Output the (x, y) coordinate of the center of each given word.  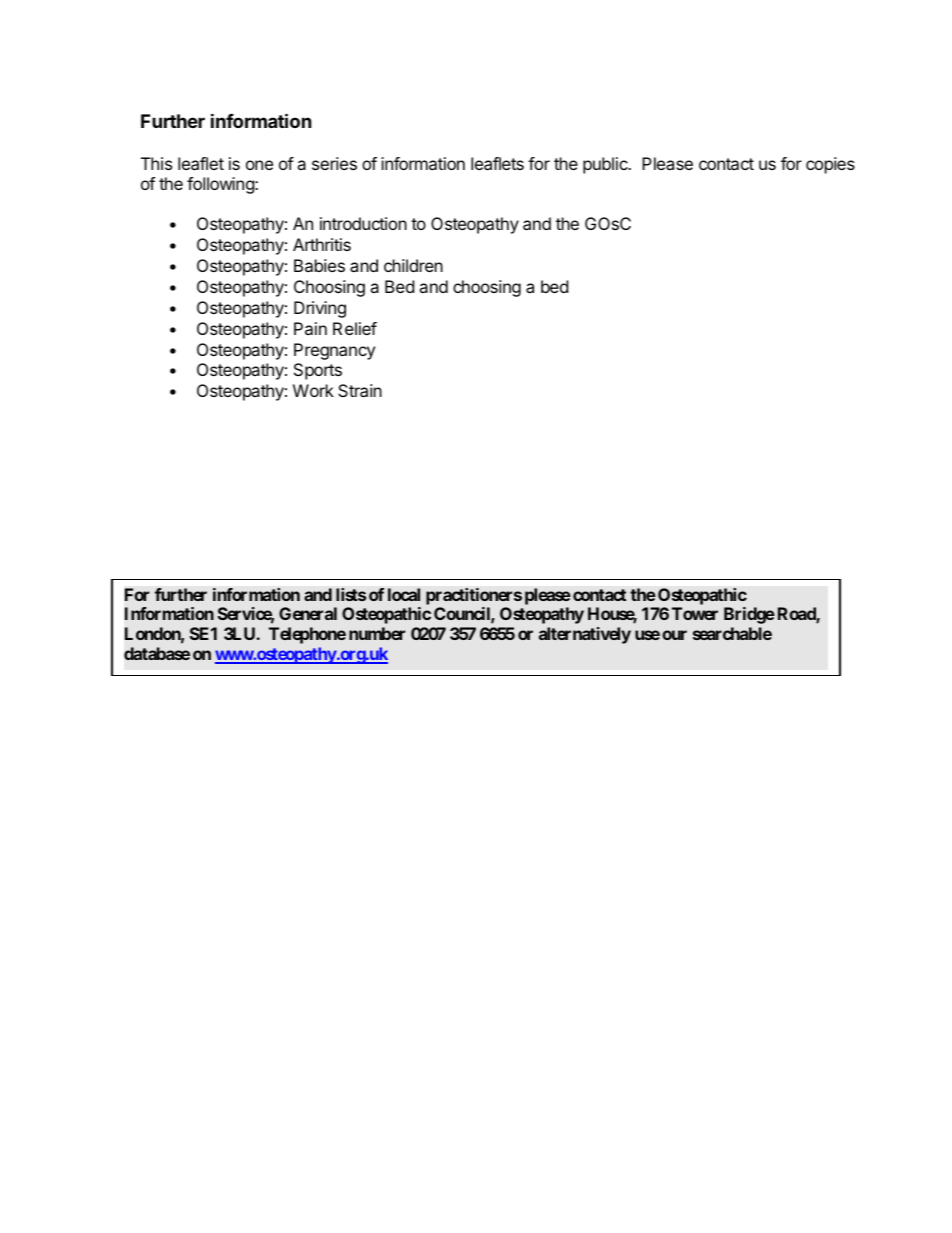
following (221, 185)
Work (313, 390)
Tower (695, 613)
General (308, 613)
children (413, 265)
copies (830, 165)
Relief (355, 328)
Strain (360, 390)
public (606, 165)
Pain (310, 328)
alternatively (585, 635)
